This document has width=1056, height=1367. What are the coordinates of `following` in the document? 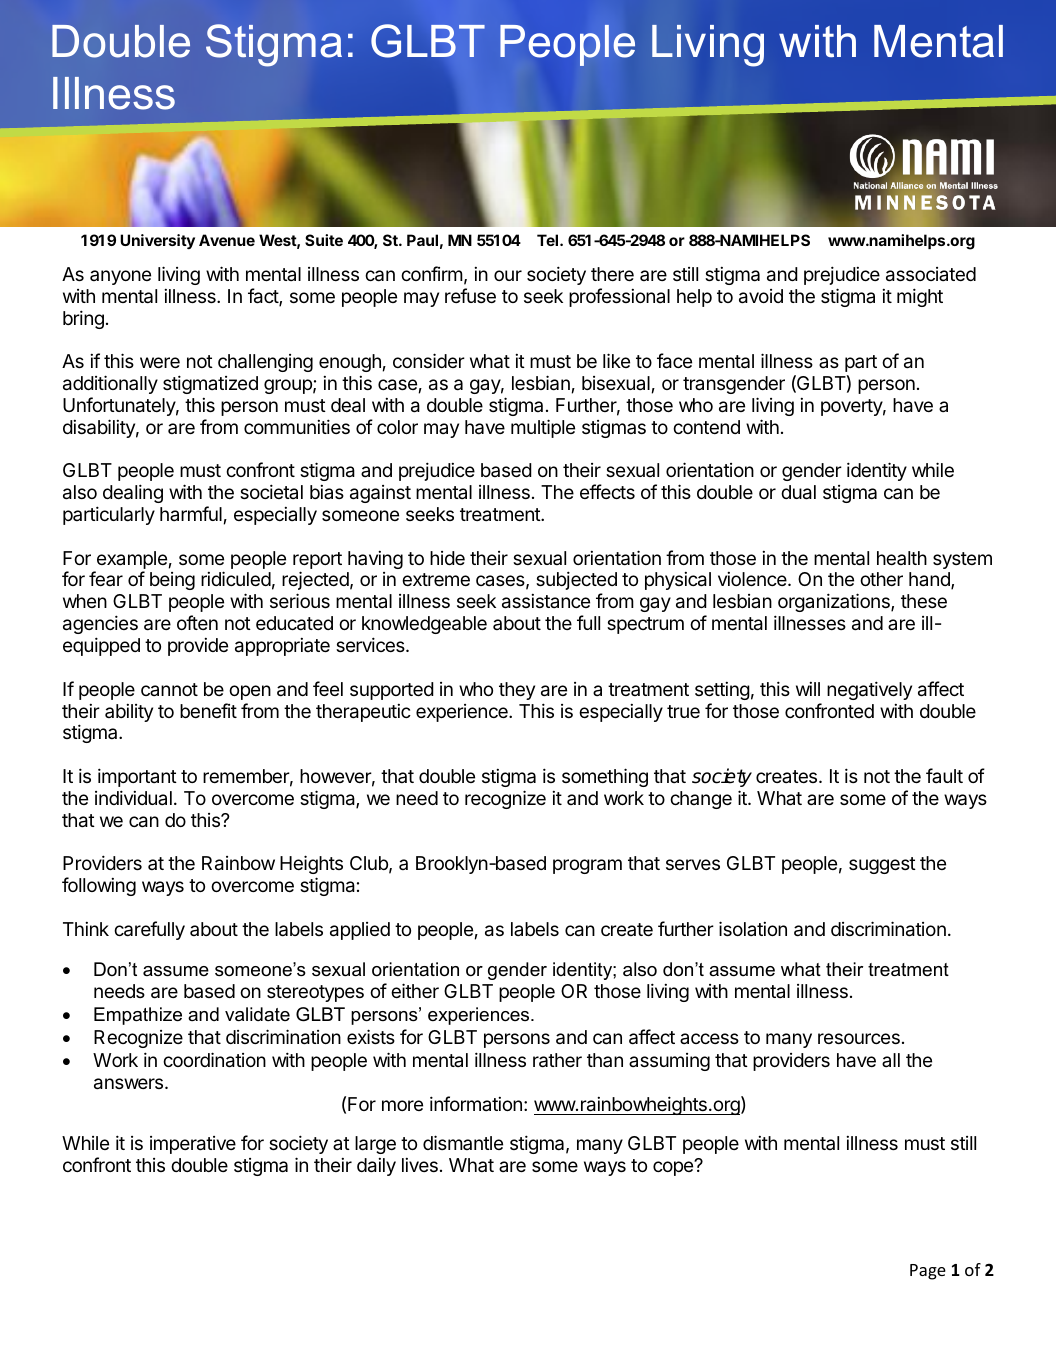 It's located at (99, 886).
